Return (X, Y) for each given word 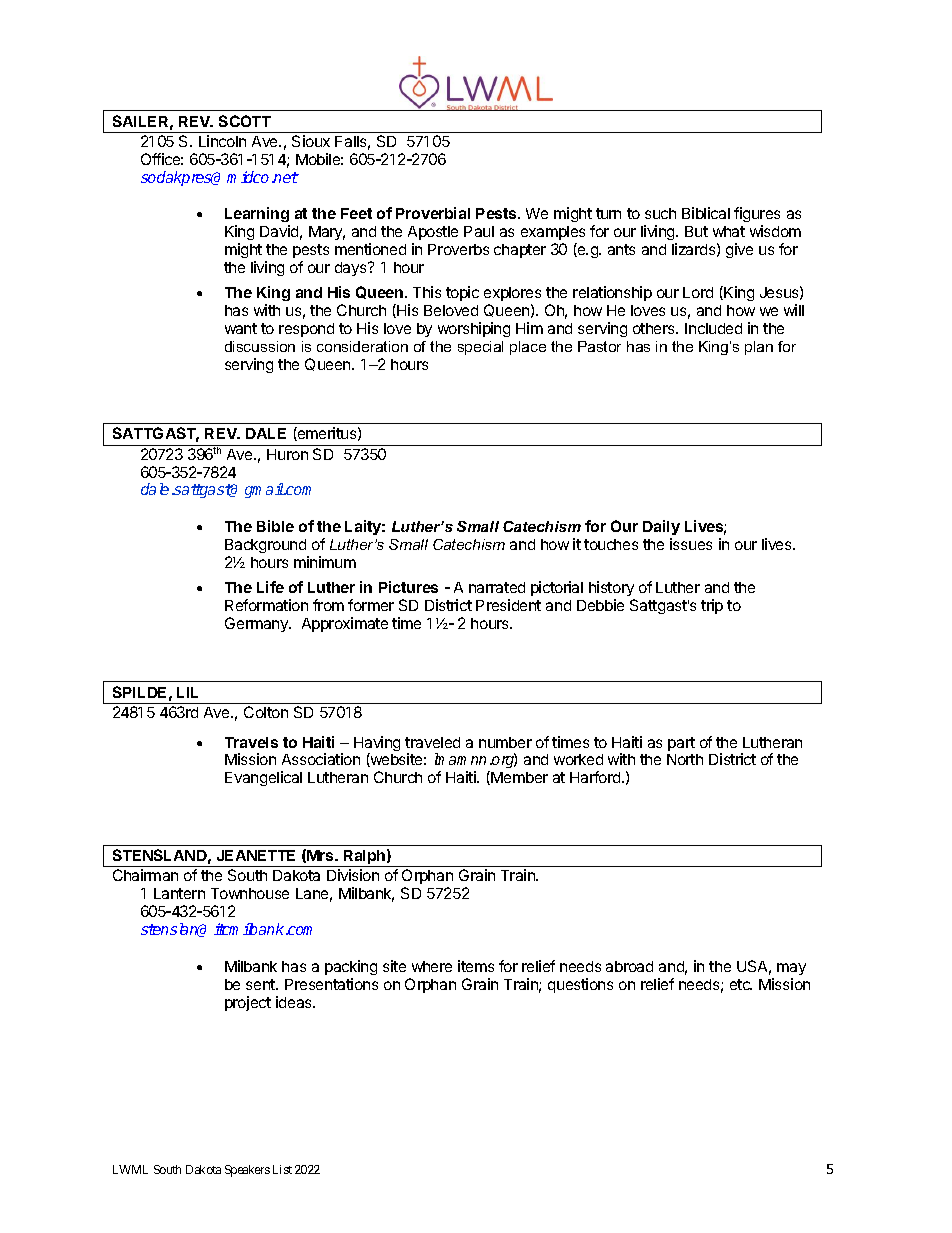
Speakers (247, 1171)
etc (741, 984)
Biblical (706, 213)
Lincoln (222, 141)
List (282, 1169)
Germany (258, 624)
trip (712, 606)
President (508, 605)
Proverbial (433, 213)
